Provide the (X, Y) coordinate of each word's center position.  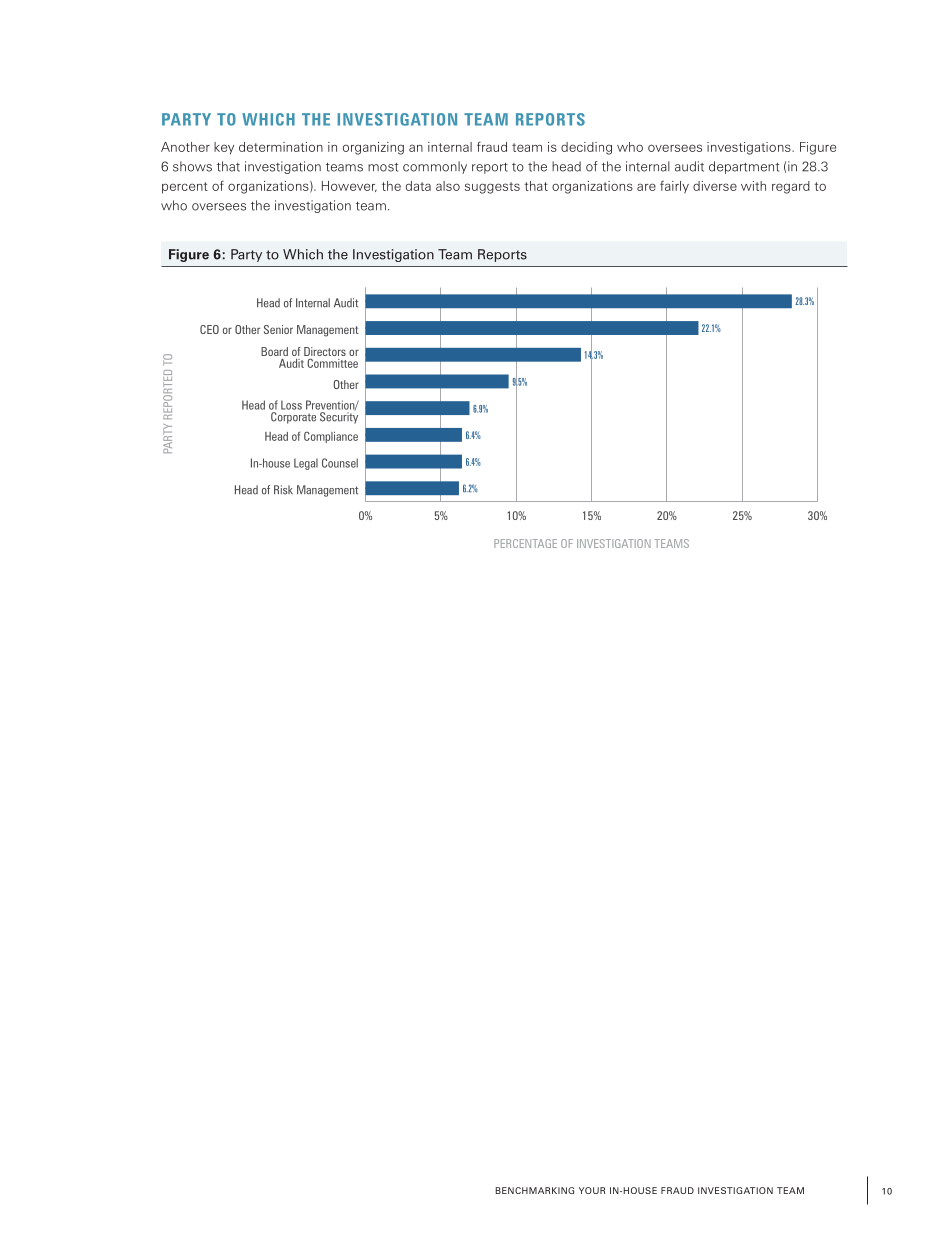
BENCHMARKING (534, 1190)
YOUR (592, 1190)
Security (339, 417)
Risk (283, 490)
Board (274, 351)
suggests (492, 188)
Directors (325, 353)
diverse (715, 186)
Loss (291, 405)
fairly (674, 187)
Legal (306, 464)
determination (281, 147)
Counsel (340, 463)
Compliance (331, 437)
